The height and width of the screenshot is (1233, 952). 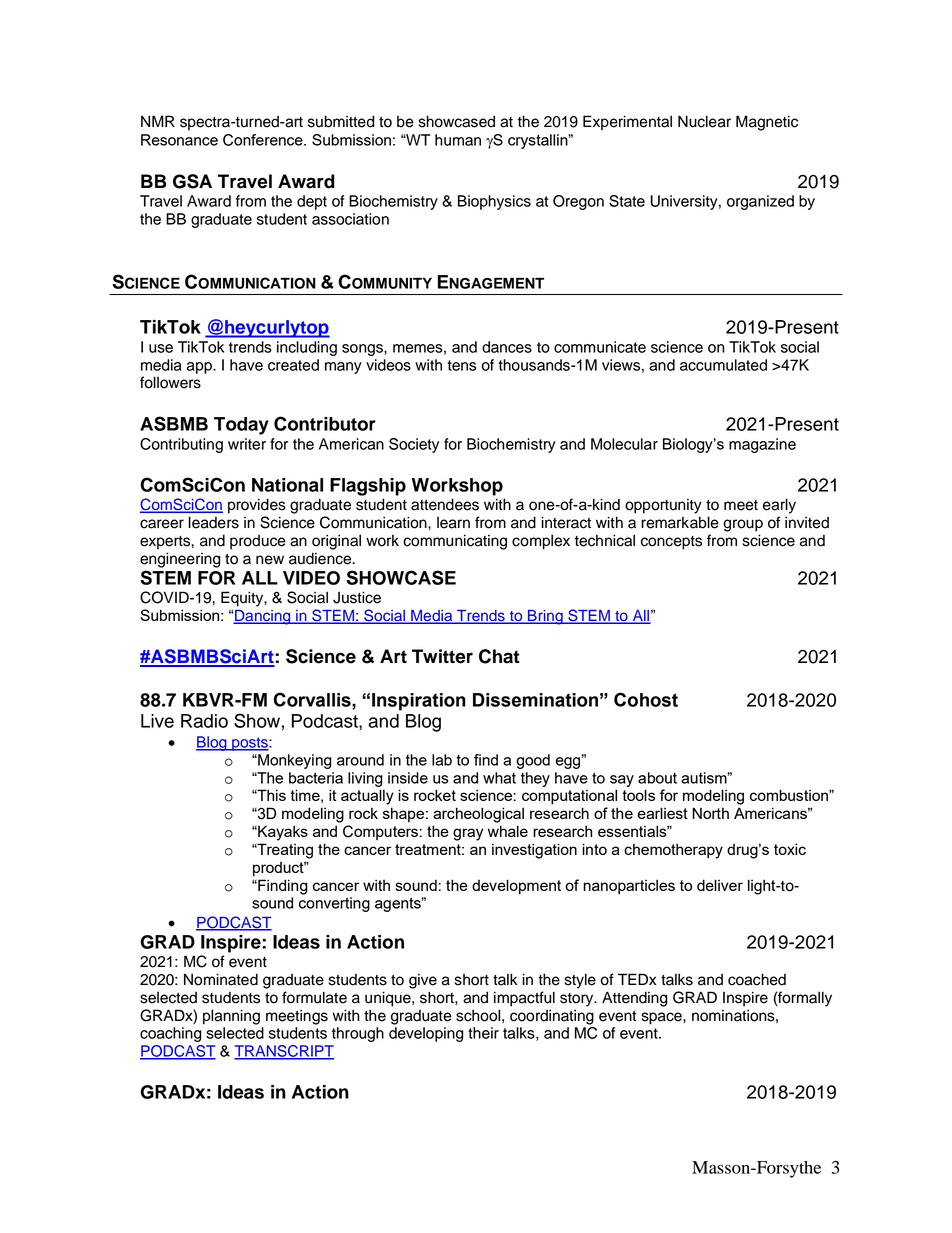 What do you see at coordinates (458, 140) in the screenshot?
I see `human` at bounding box center [458, 140].
